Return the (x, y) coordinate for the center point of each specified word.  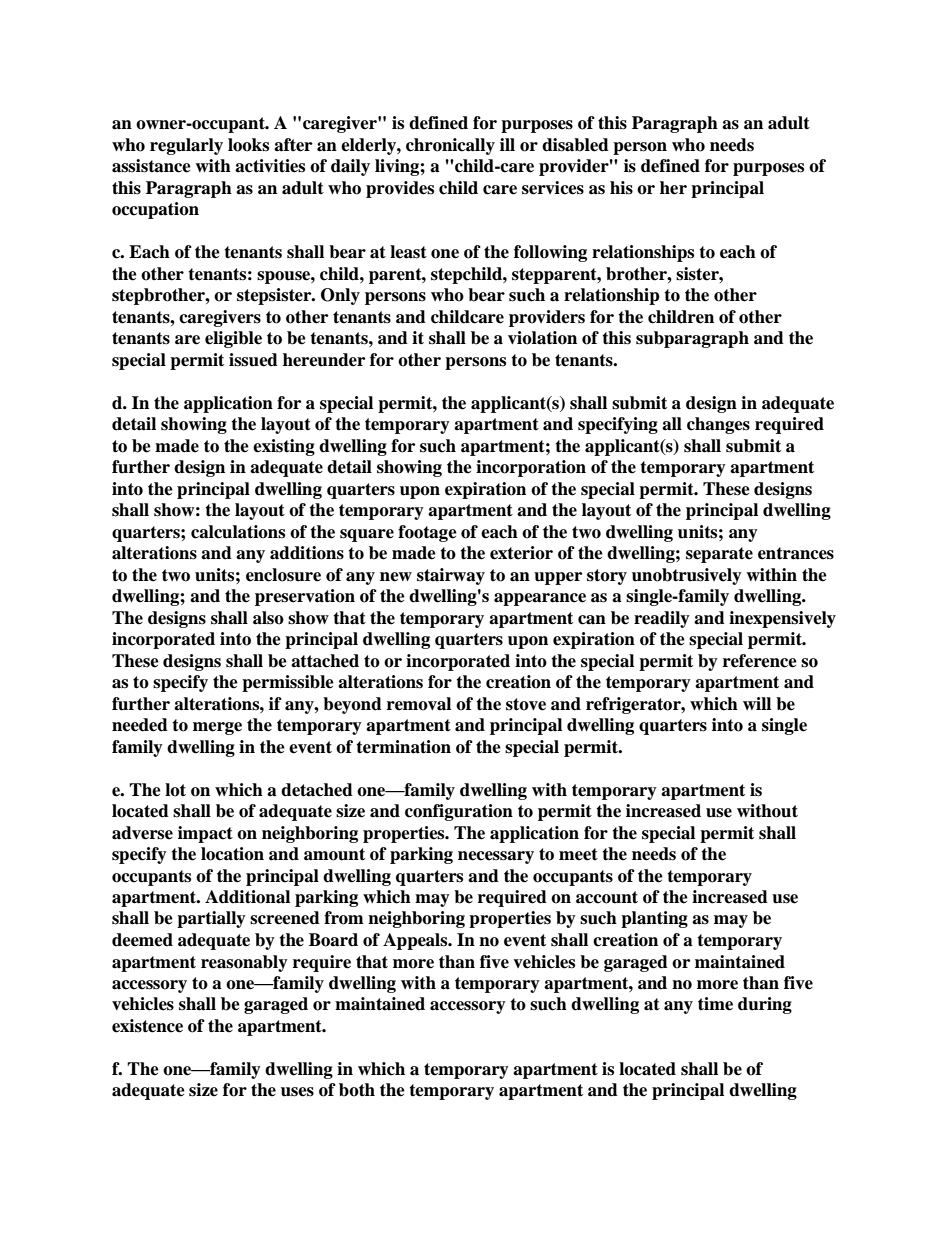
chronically (450, 146)
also (268, 618)
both (357, 1090)
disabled (575, 145)
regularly (186, 146)
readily (662, 619)
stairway (451, 576)
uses (297, 1092)
